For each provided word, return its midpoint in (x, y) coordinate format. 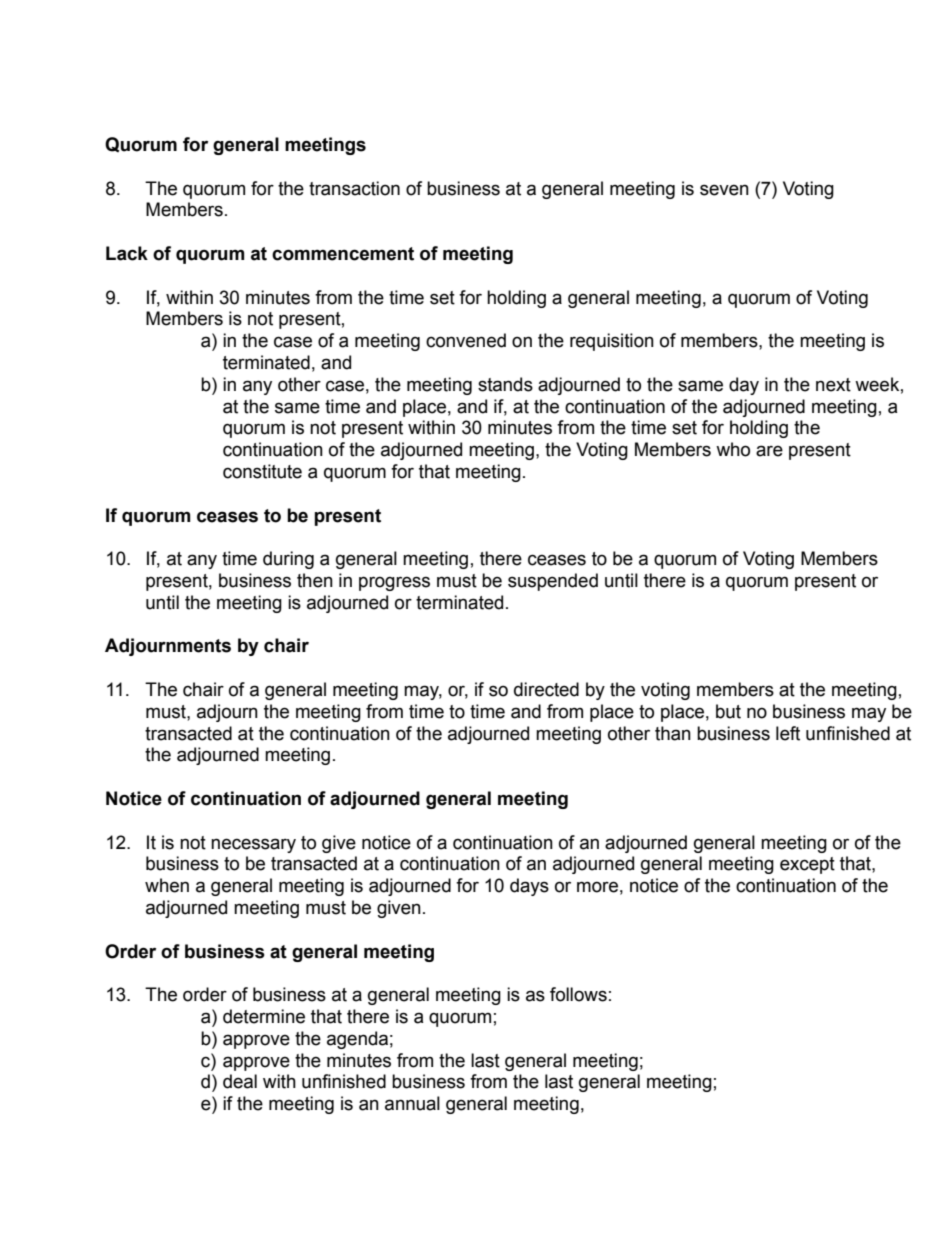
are (769, 451)
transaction (354, 188)
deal (240, 1081)
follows (578, 994)
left (788, 733)
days (529, 887)
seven (724, 190)
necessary (253, 845)
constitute (262, 471)
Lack (127, 253)
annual (412, 1103)
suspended (553, 582)
